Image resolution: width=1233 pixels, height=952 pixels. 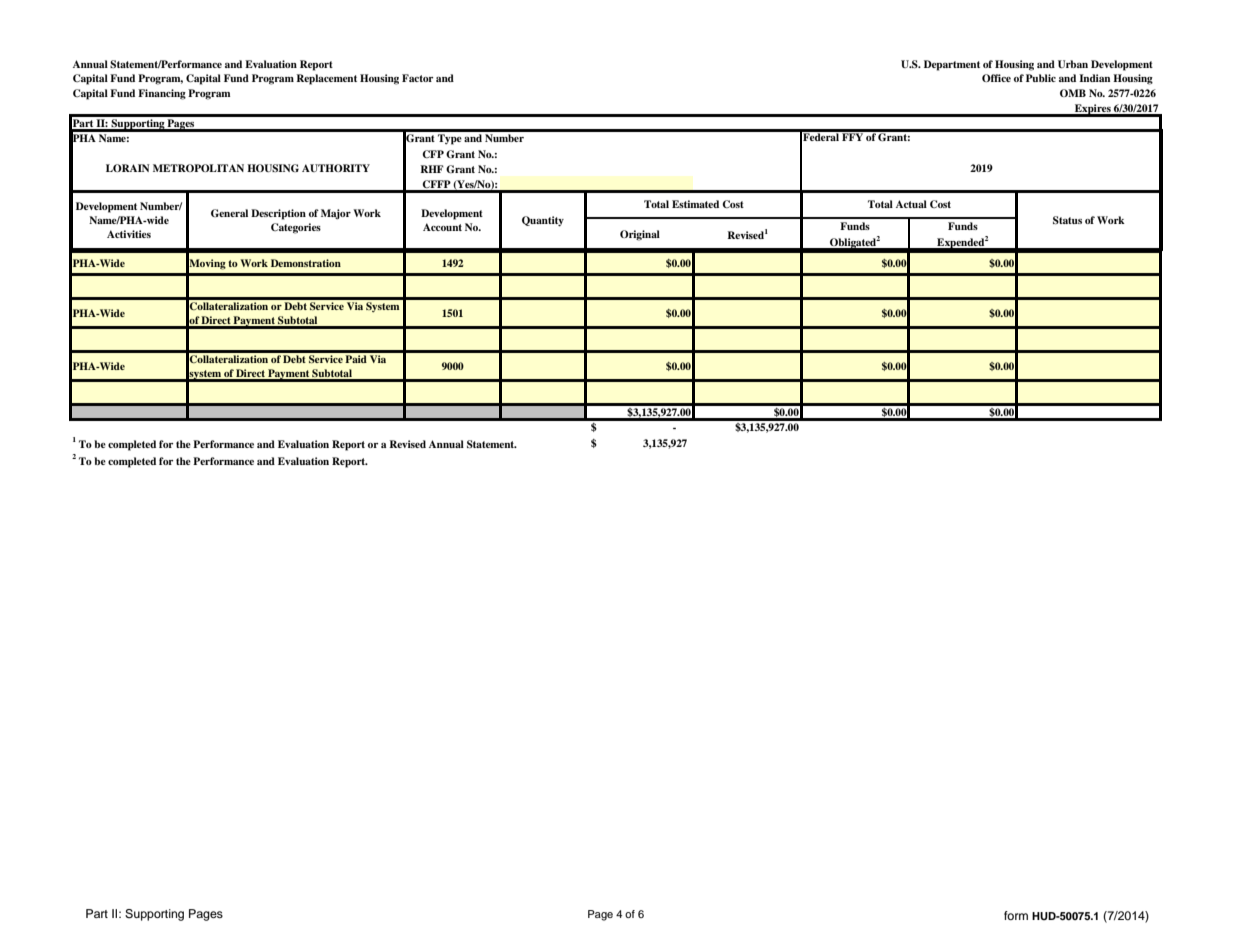 I want to click on Factor, so click(x=417, y=78).
